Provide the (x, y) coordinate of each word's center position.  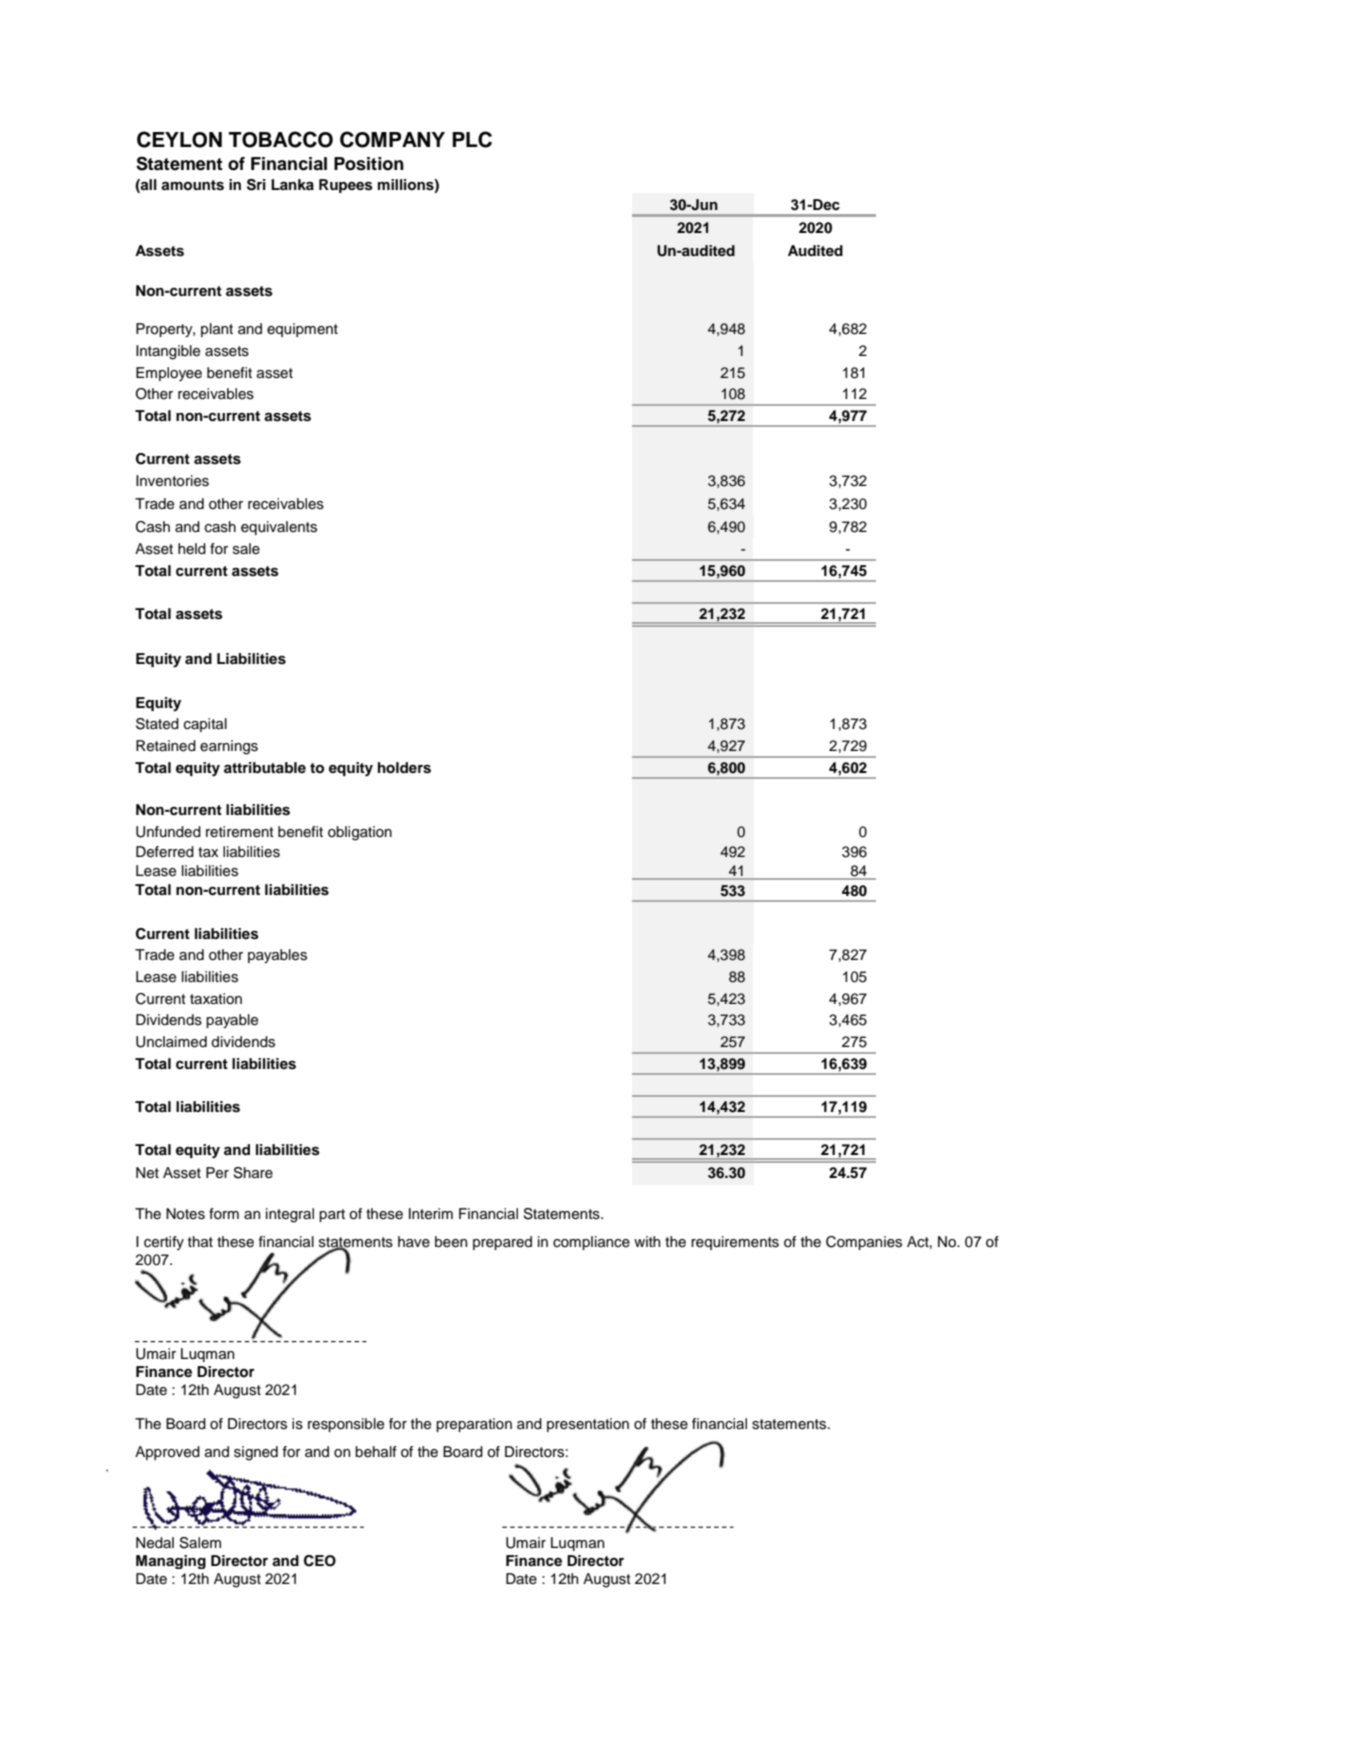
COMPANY (392, 139)
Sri (256, 185)
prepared (502, 1243)
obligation (360, 833)
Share (253, 1173)
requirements (735, 1243)
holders (404, 768)
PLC (472, 139)
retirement (240, 832)
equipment (302, 330)
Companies (864, 1243)
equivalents (279, 528)
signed (256, 1453)
